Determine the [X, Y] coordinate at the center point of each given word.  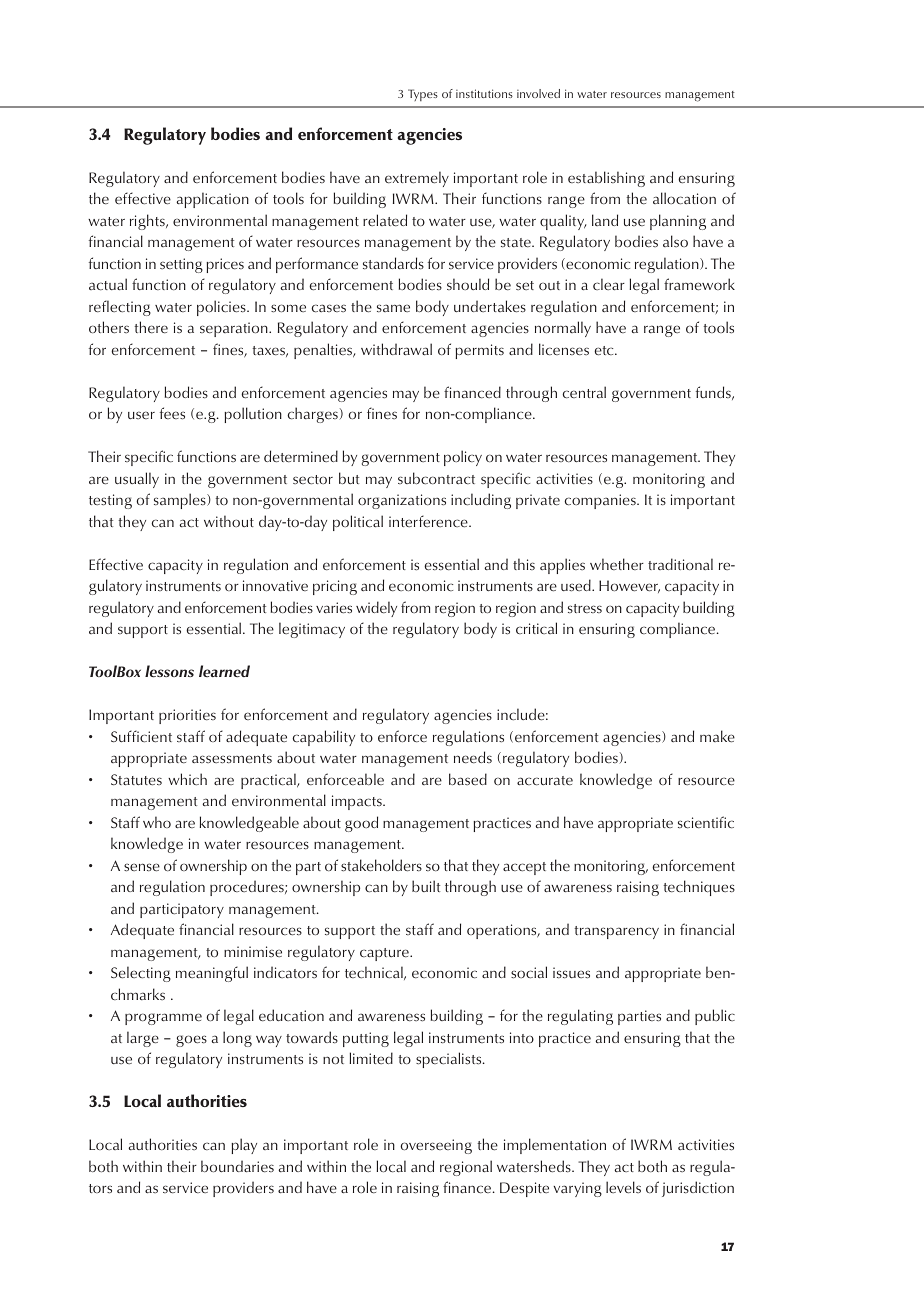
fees [172, 413]
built [426, 886]
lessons [169, 671]
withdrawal [396, 349]
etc [605, 351]
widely [376, 609]
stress [585, 609]
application [213, 200]
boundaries [237, 1166]
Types [423, 95]
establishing [606, 179]
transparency [616, 932]
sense [142, 867]
